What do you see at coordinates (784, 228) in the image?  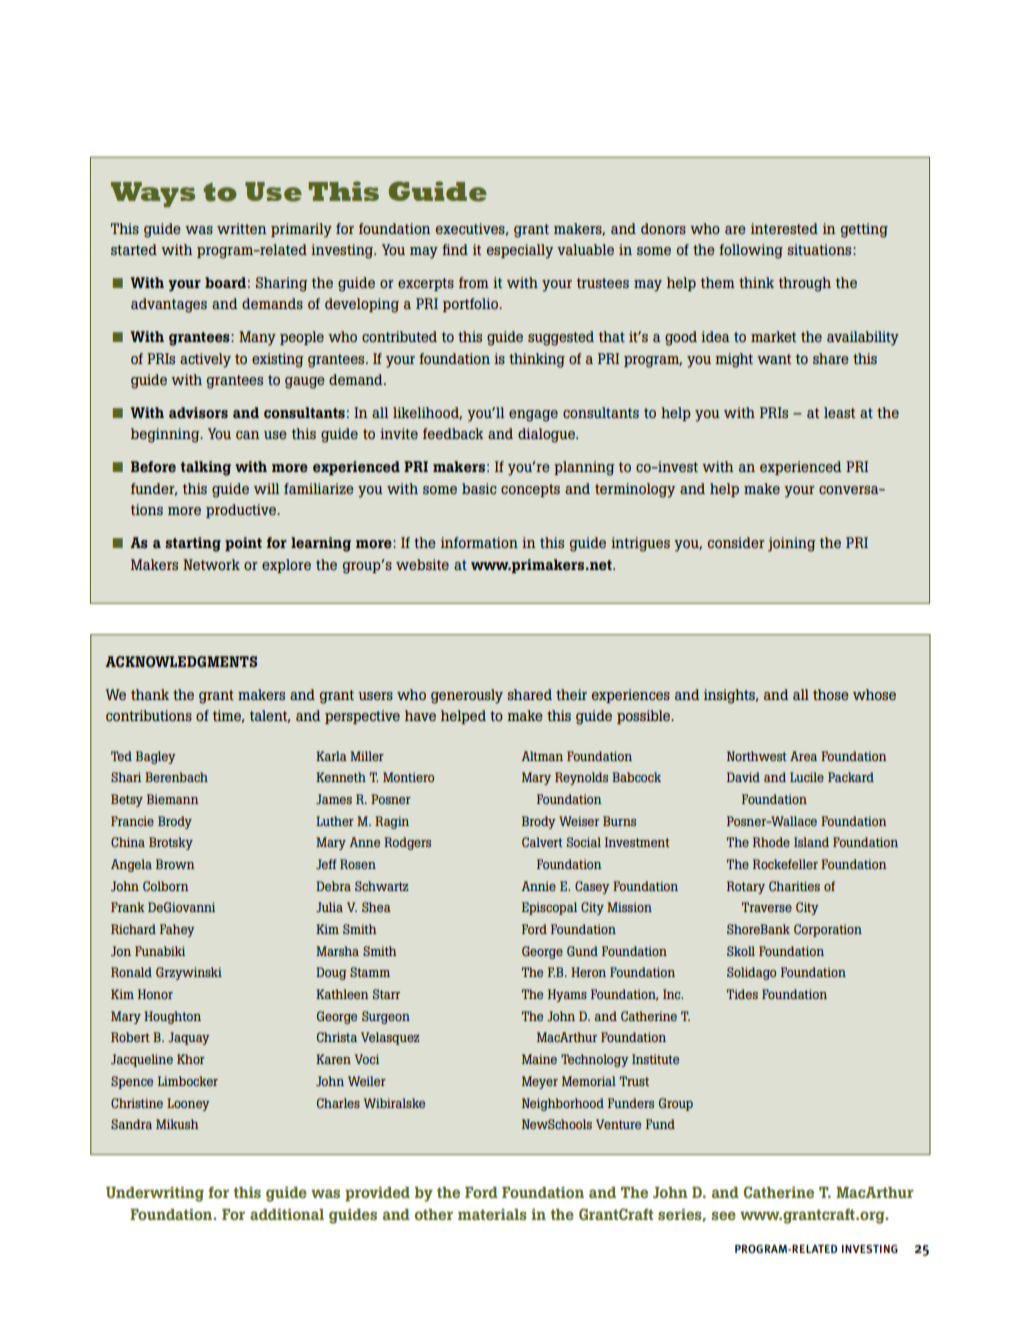 I see `interested` at bounding box center [784, 228].
